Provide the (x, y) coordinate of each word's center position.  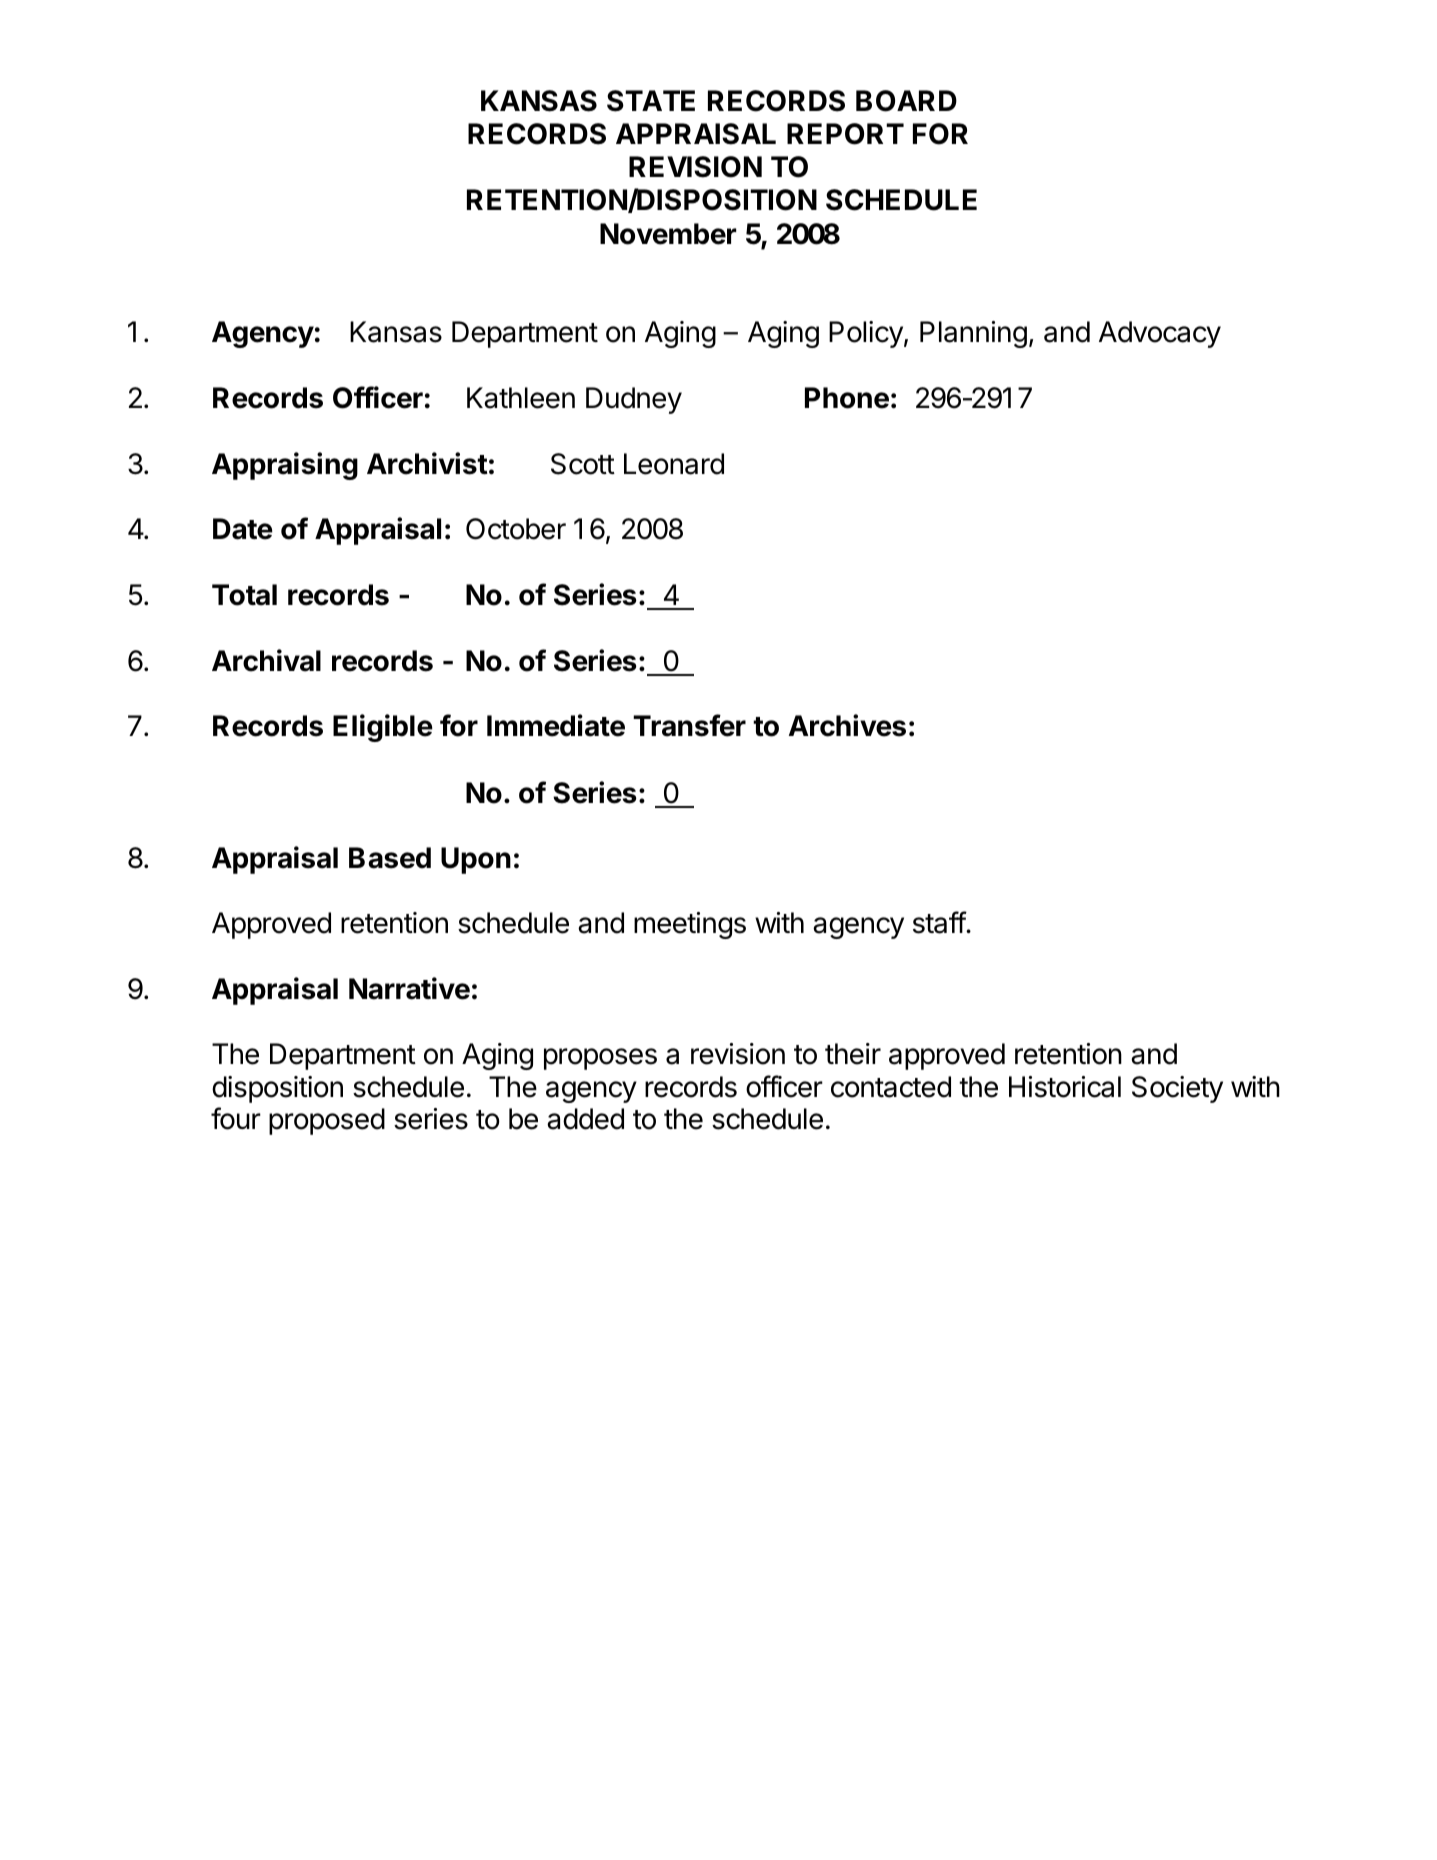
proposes (600, 1059)
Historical (1065, 1087)
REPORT (845, 134)
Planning (973, 334)
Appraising (285, 466)
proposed (327, 1121)
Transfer (689, 725)
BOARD (906, 101)
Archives (847, 725)
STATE (651, 101)
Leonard (674, 464)
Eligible (383, 728)
